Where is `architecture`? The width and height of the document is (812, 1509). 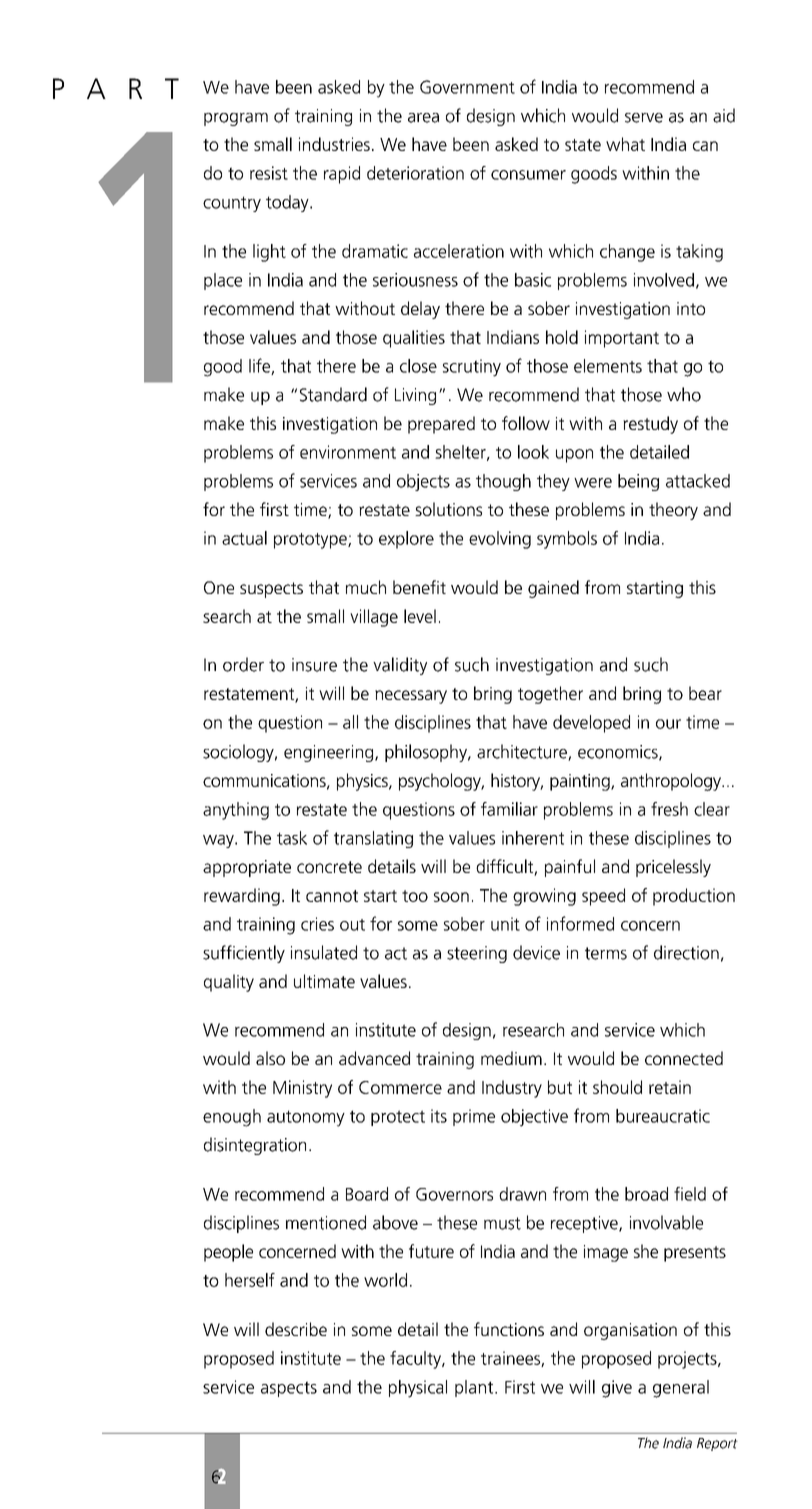 architecture is located at coordinates (523, 752).
